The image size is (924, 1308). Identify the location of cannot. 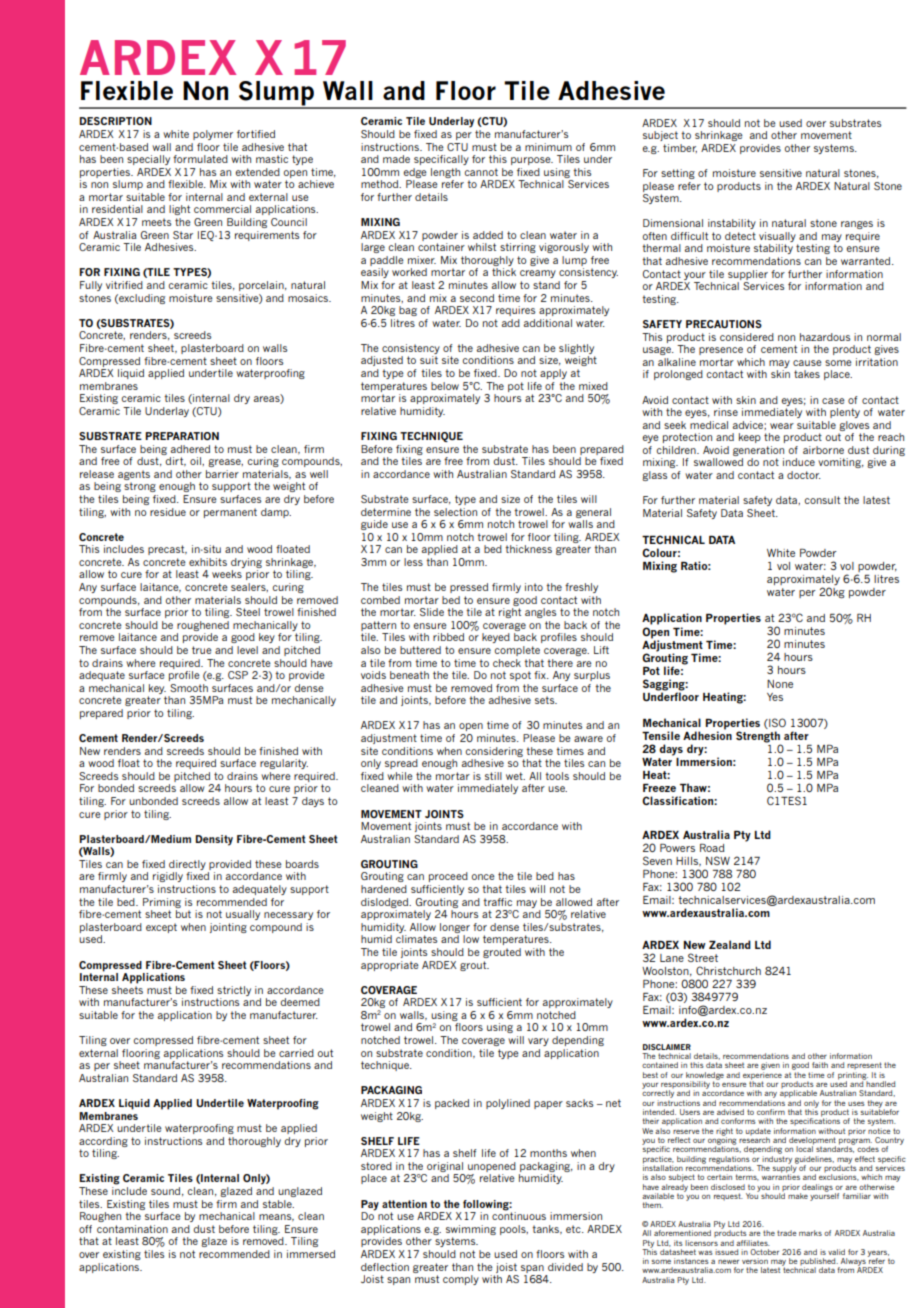
(481, 172).
